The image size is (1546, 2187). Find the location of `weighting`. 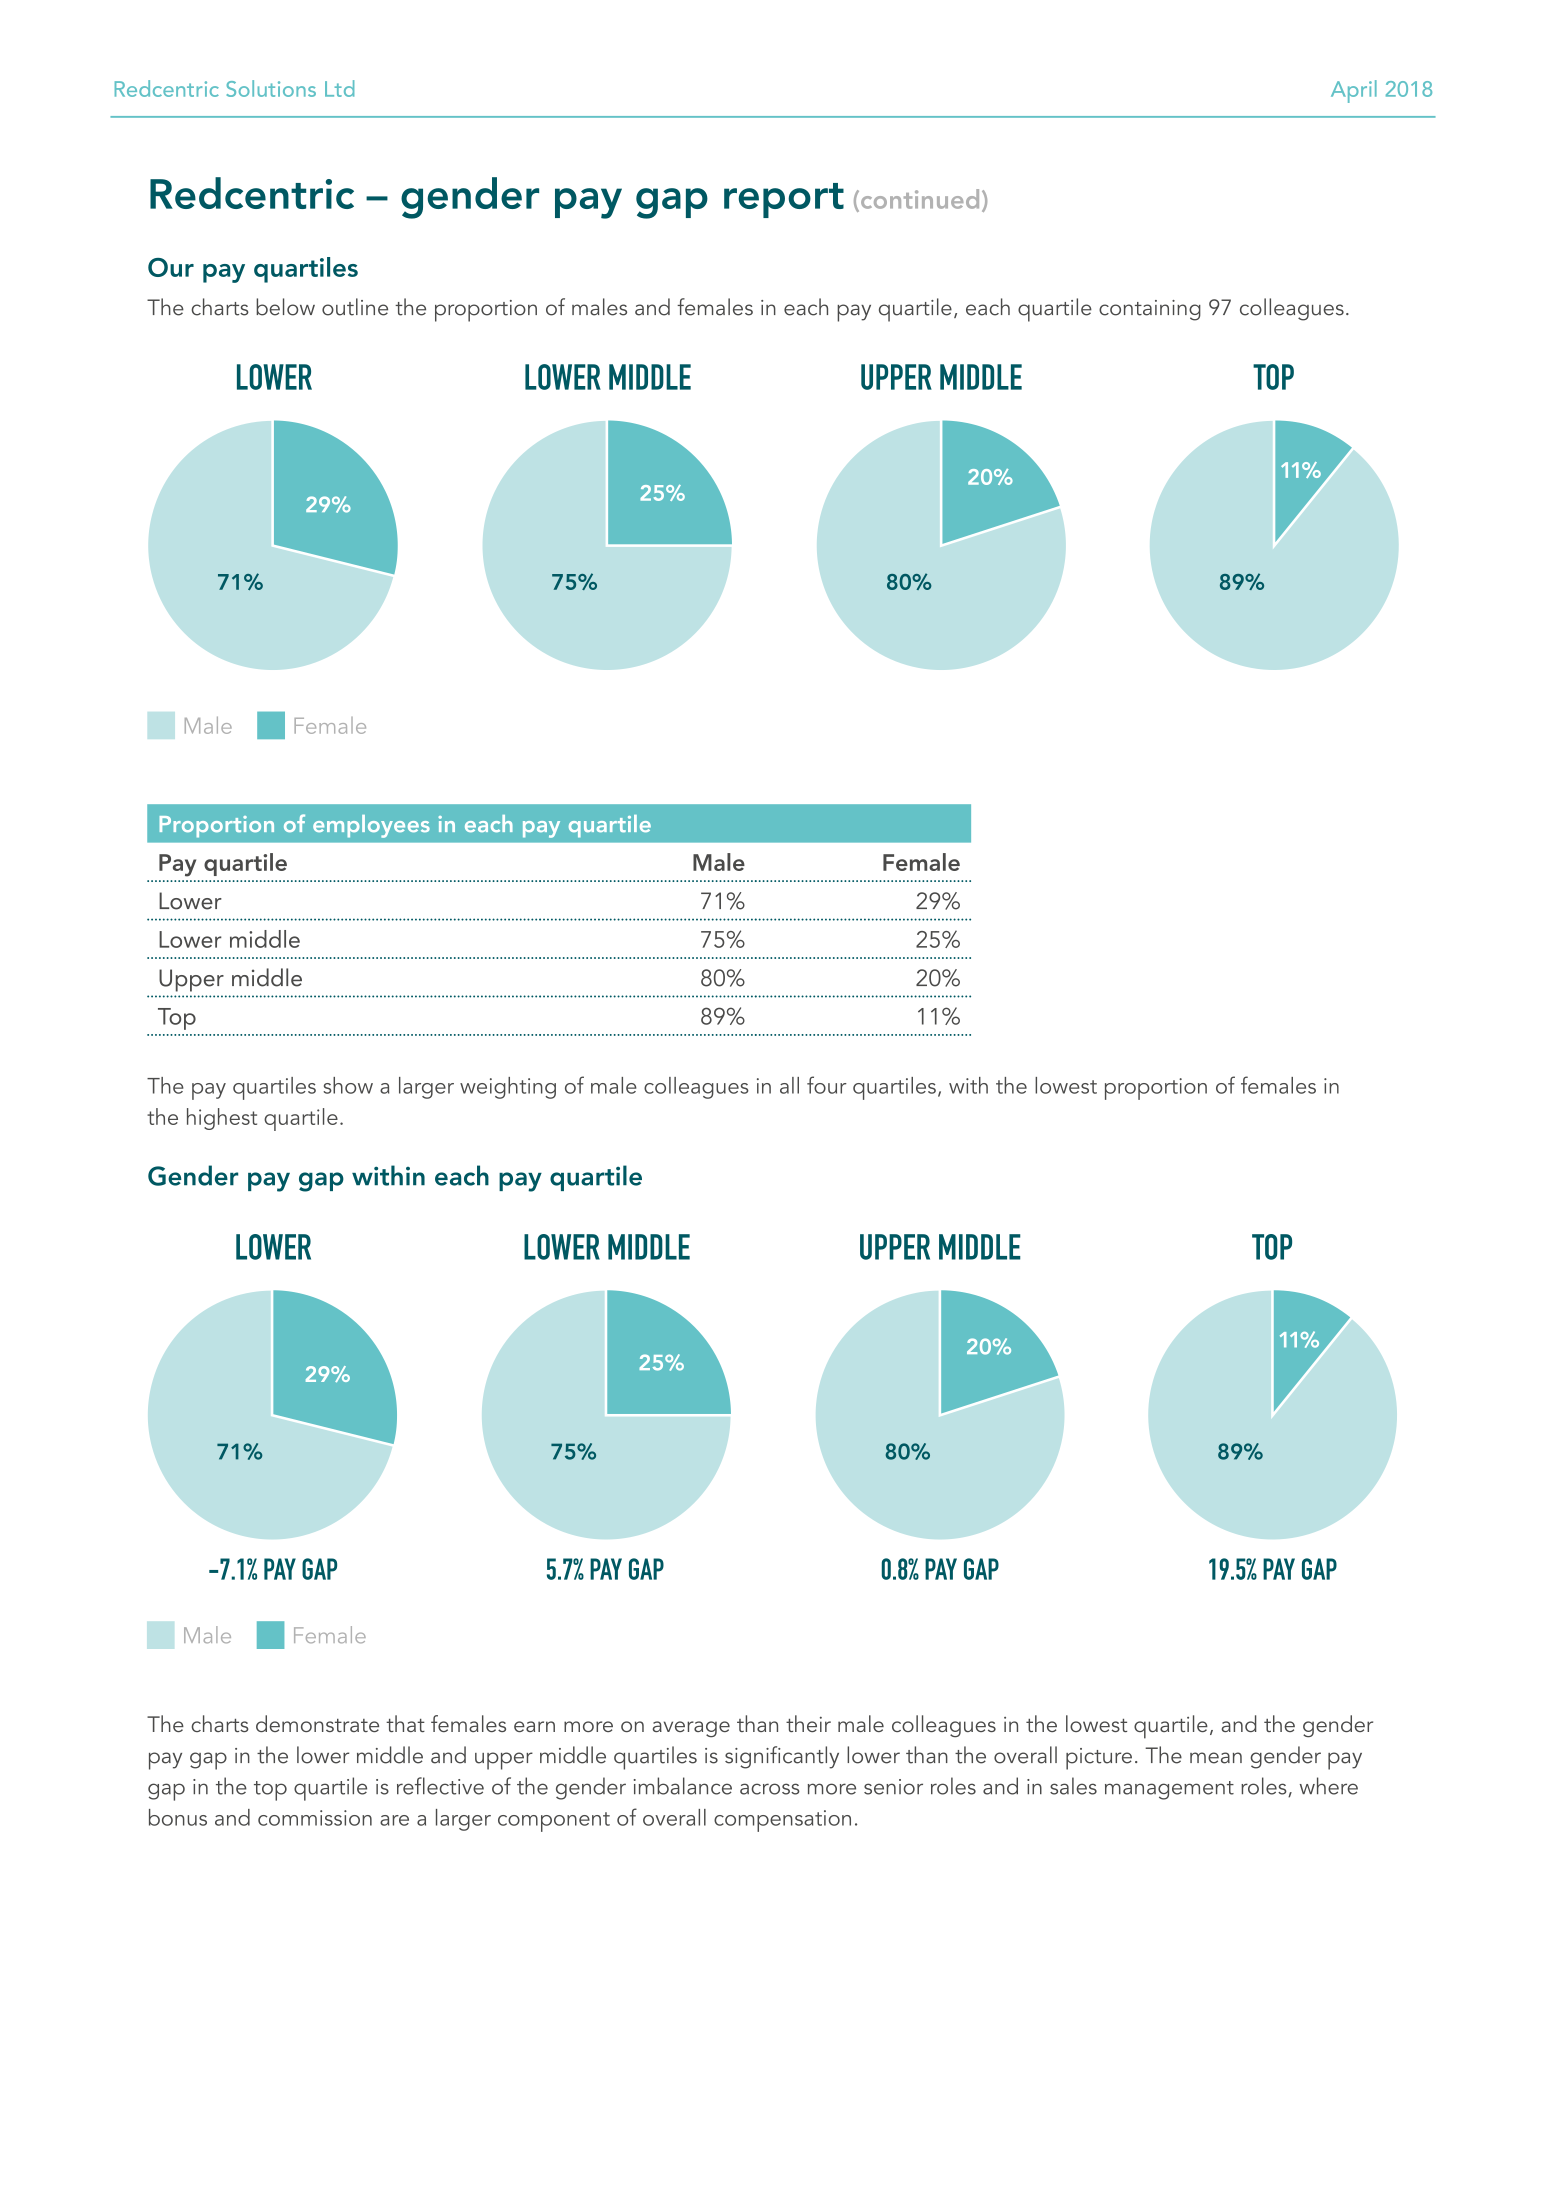

weighting is located at coordinates (508, 1088).
